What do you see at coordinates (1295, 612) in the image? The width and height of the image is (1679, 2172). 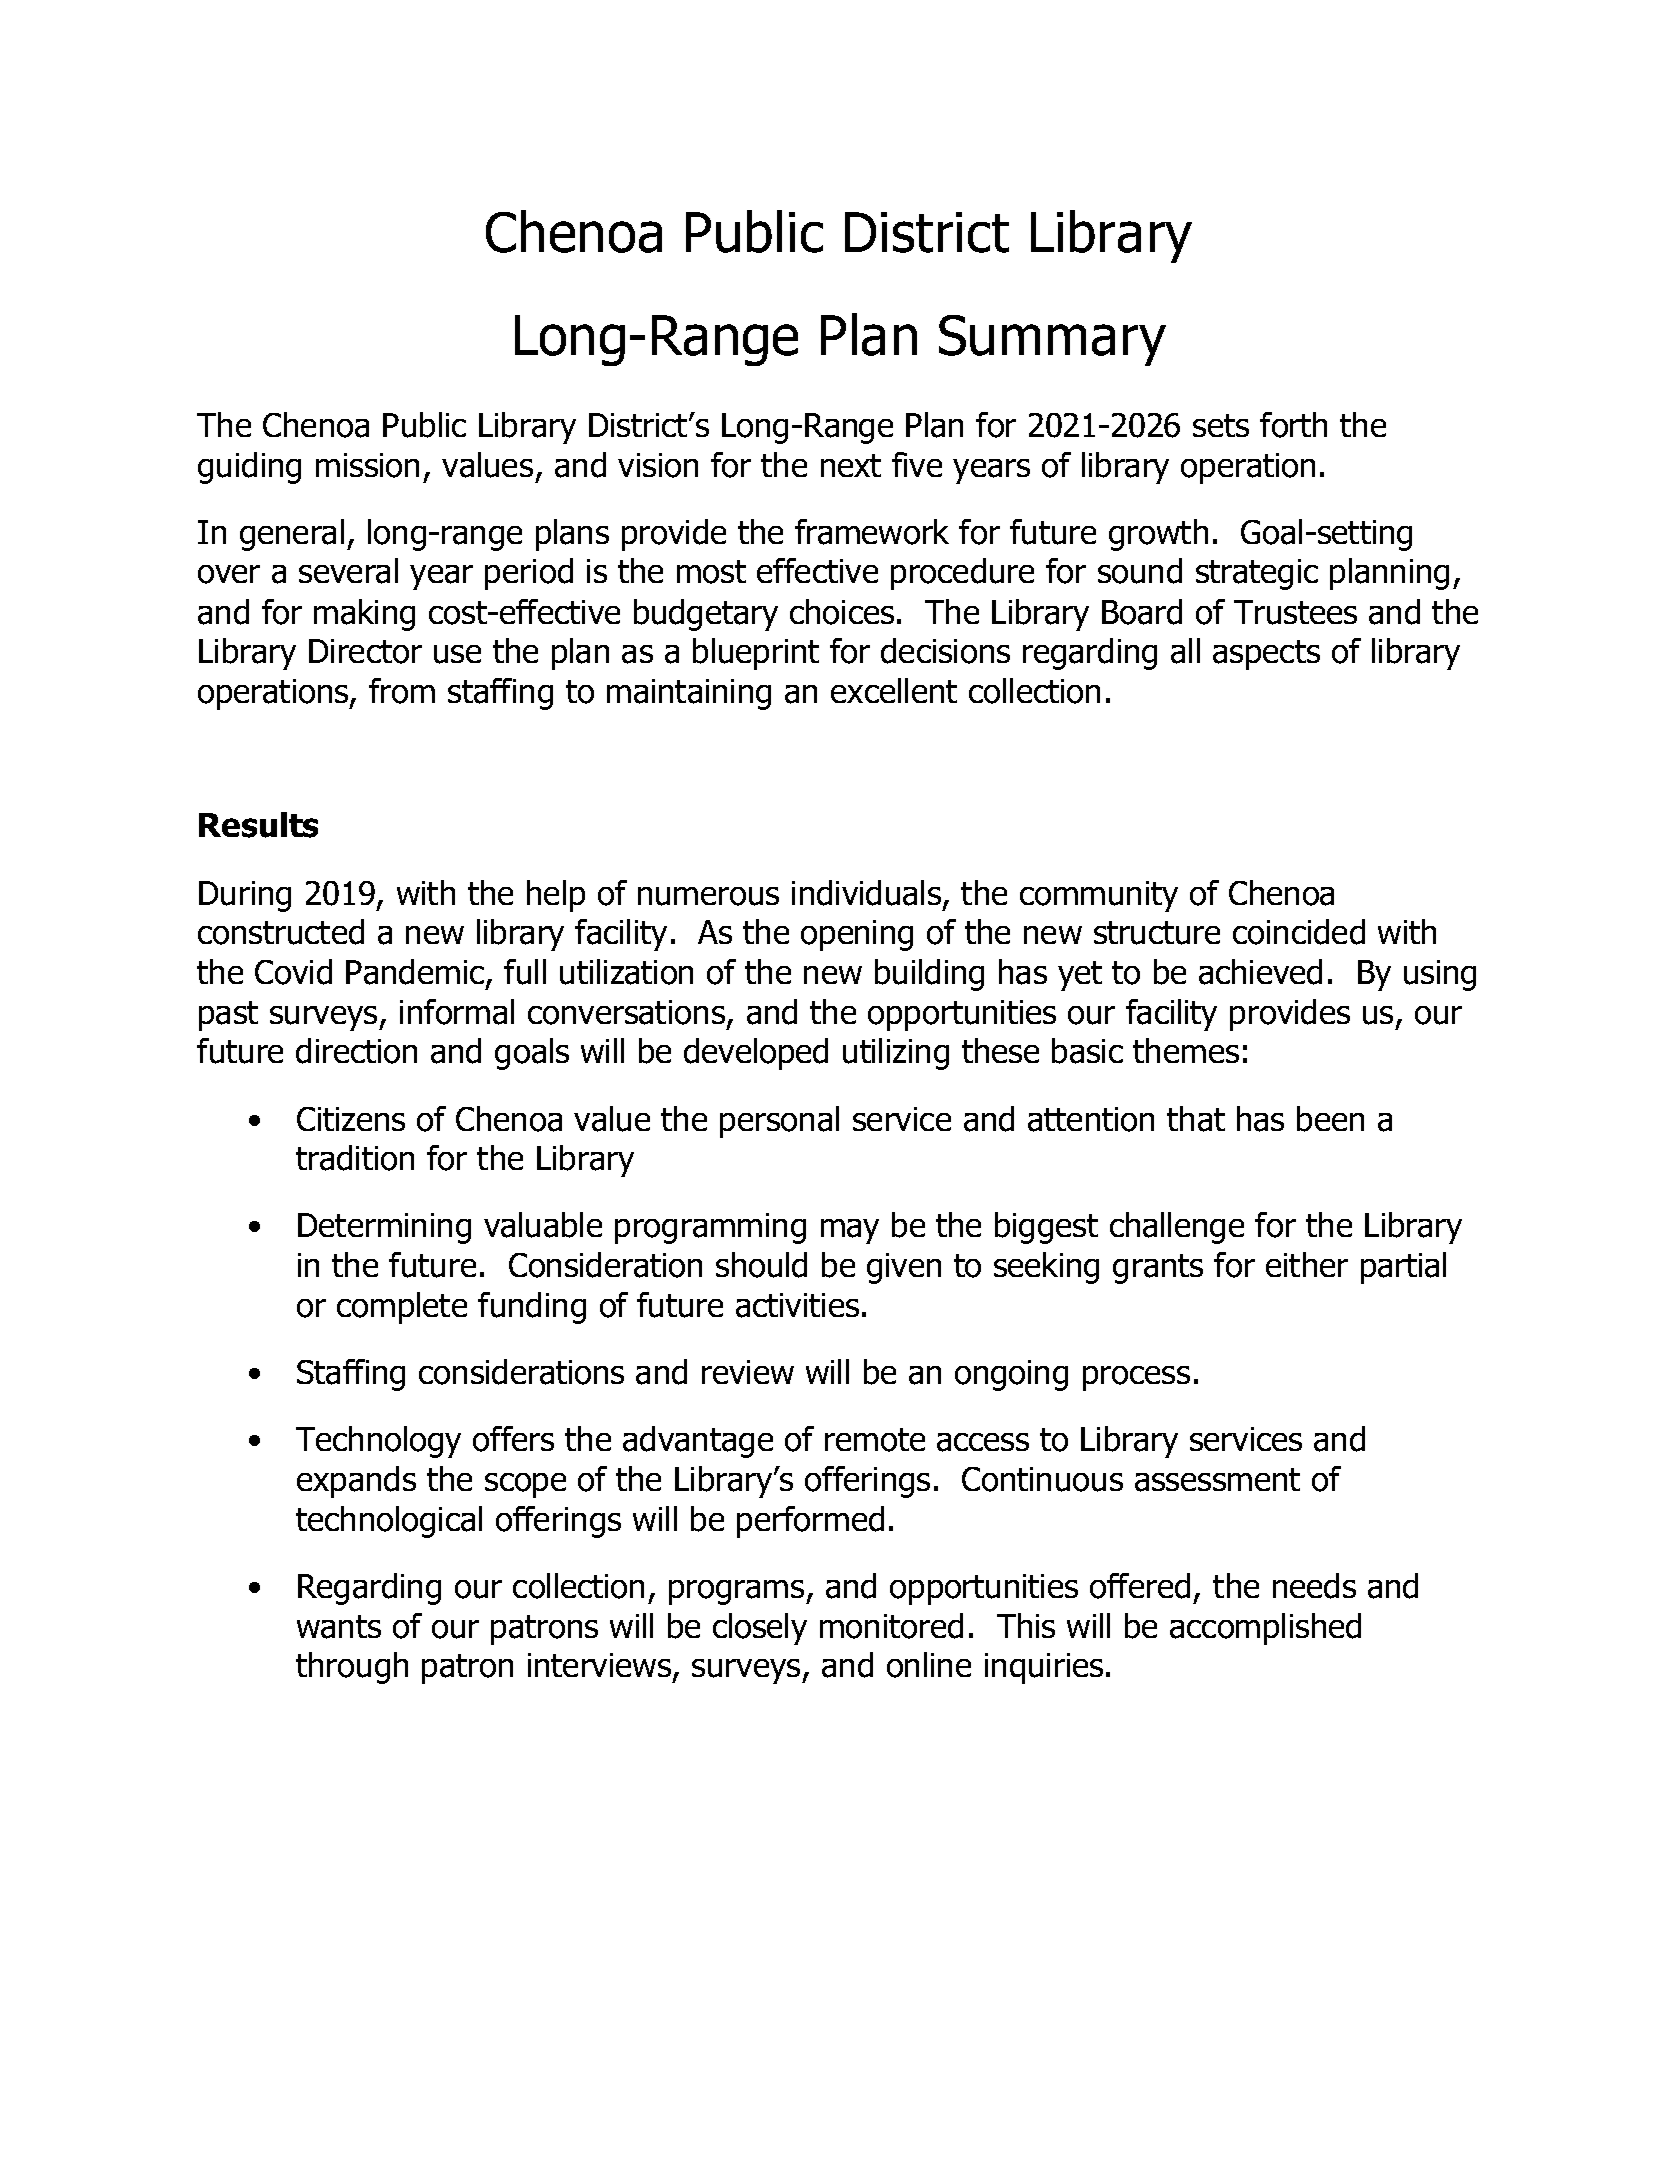 I see `Trustees` at bounding box center [1295, 612].
